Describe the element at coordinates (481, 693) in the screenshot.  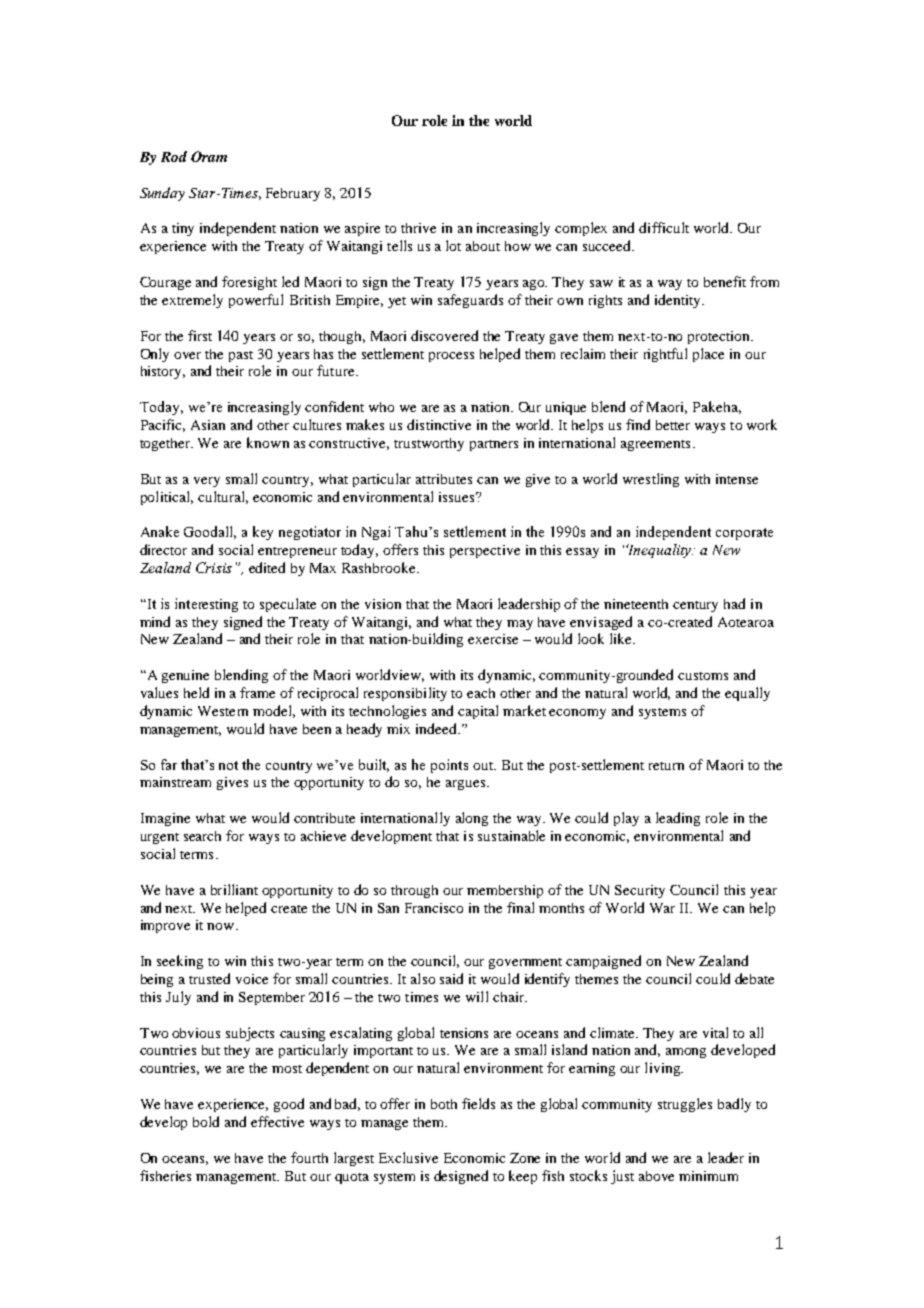
I see `each` at that location.
